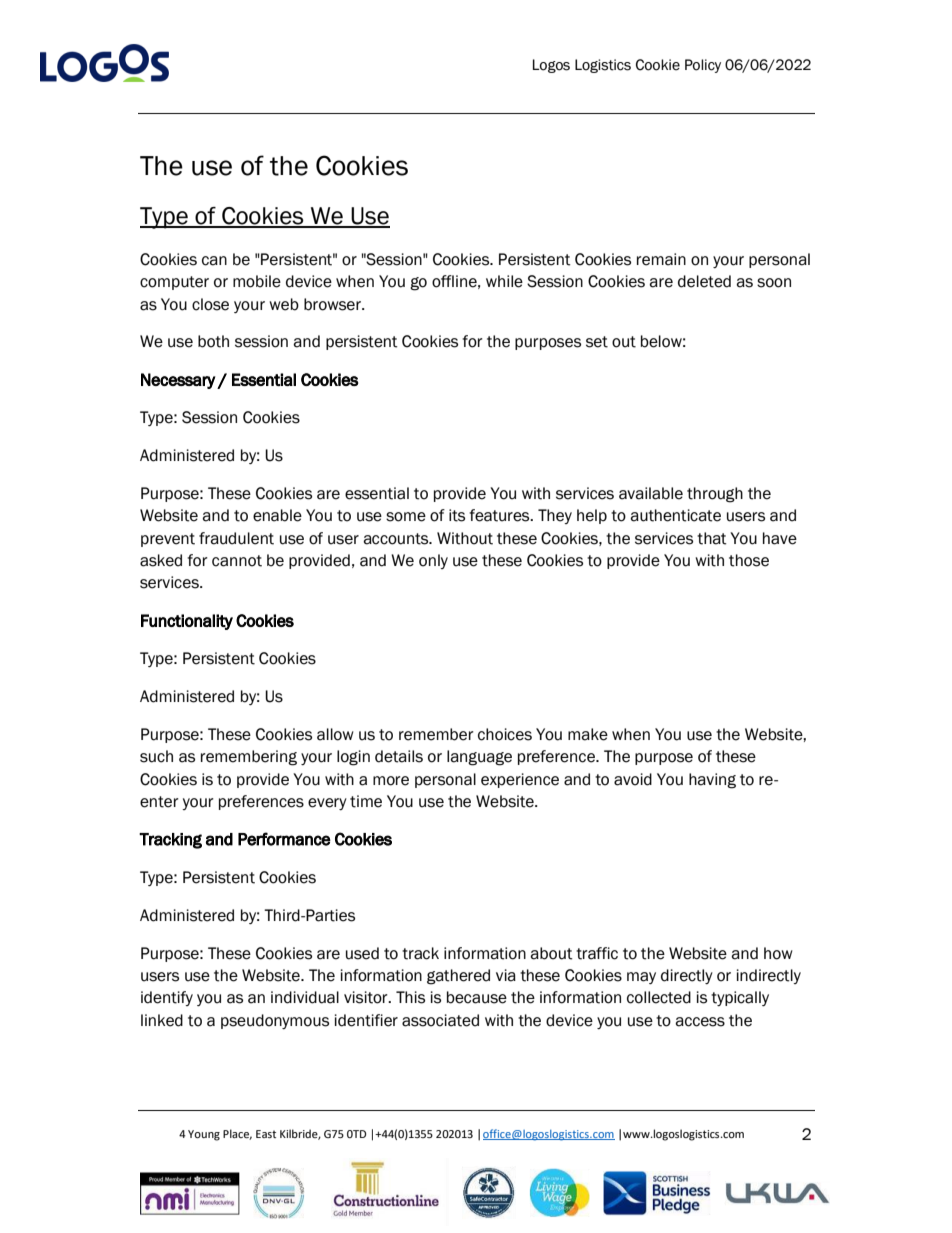 The image size is (952, 1233). Describe the element at coordinates (704, 281) in the screenshot. I see `deleted` at that location.
